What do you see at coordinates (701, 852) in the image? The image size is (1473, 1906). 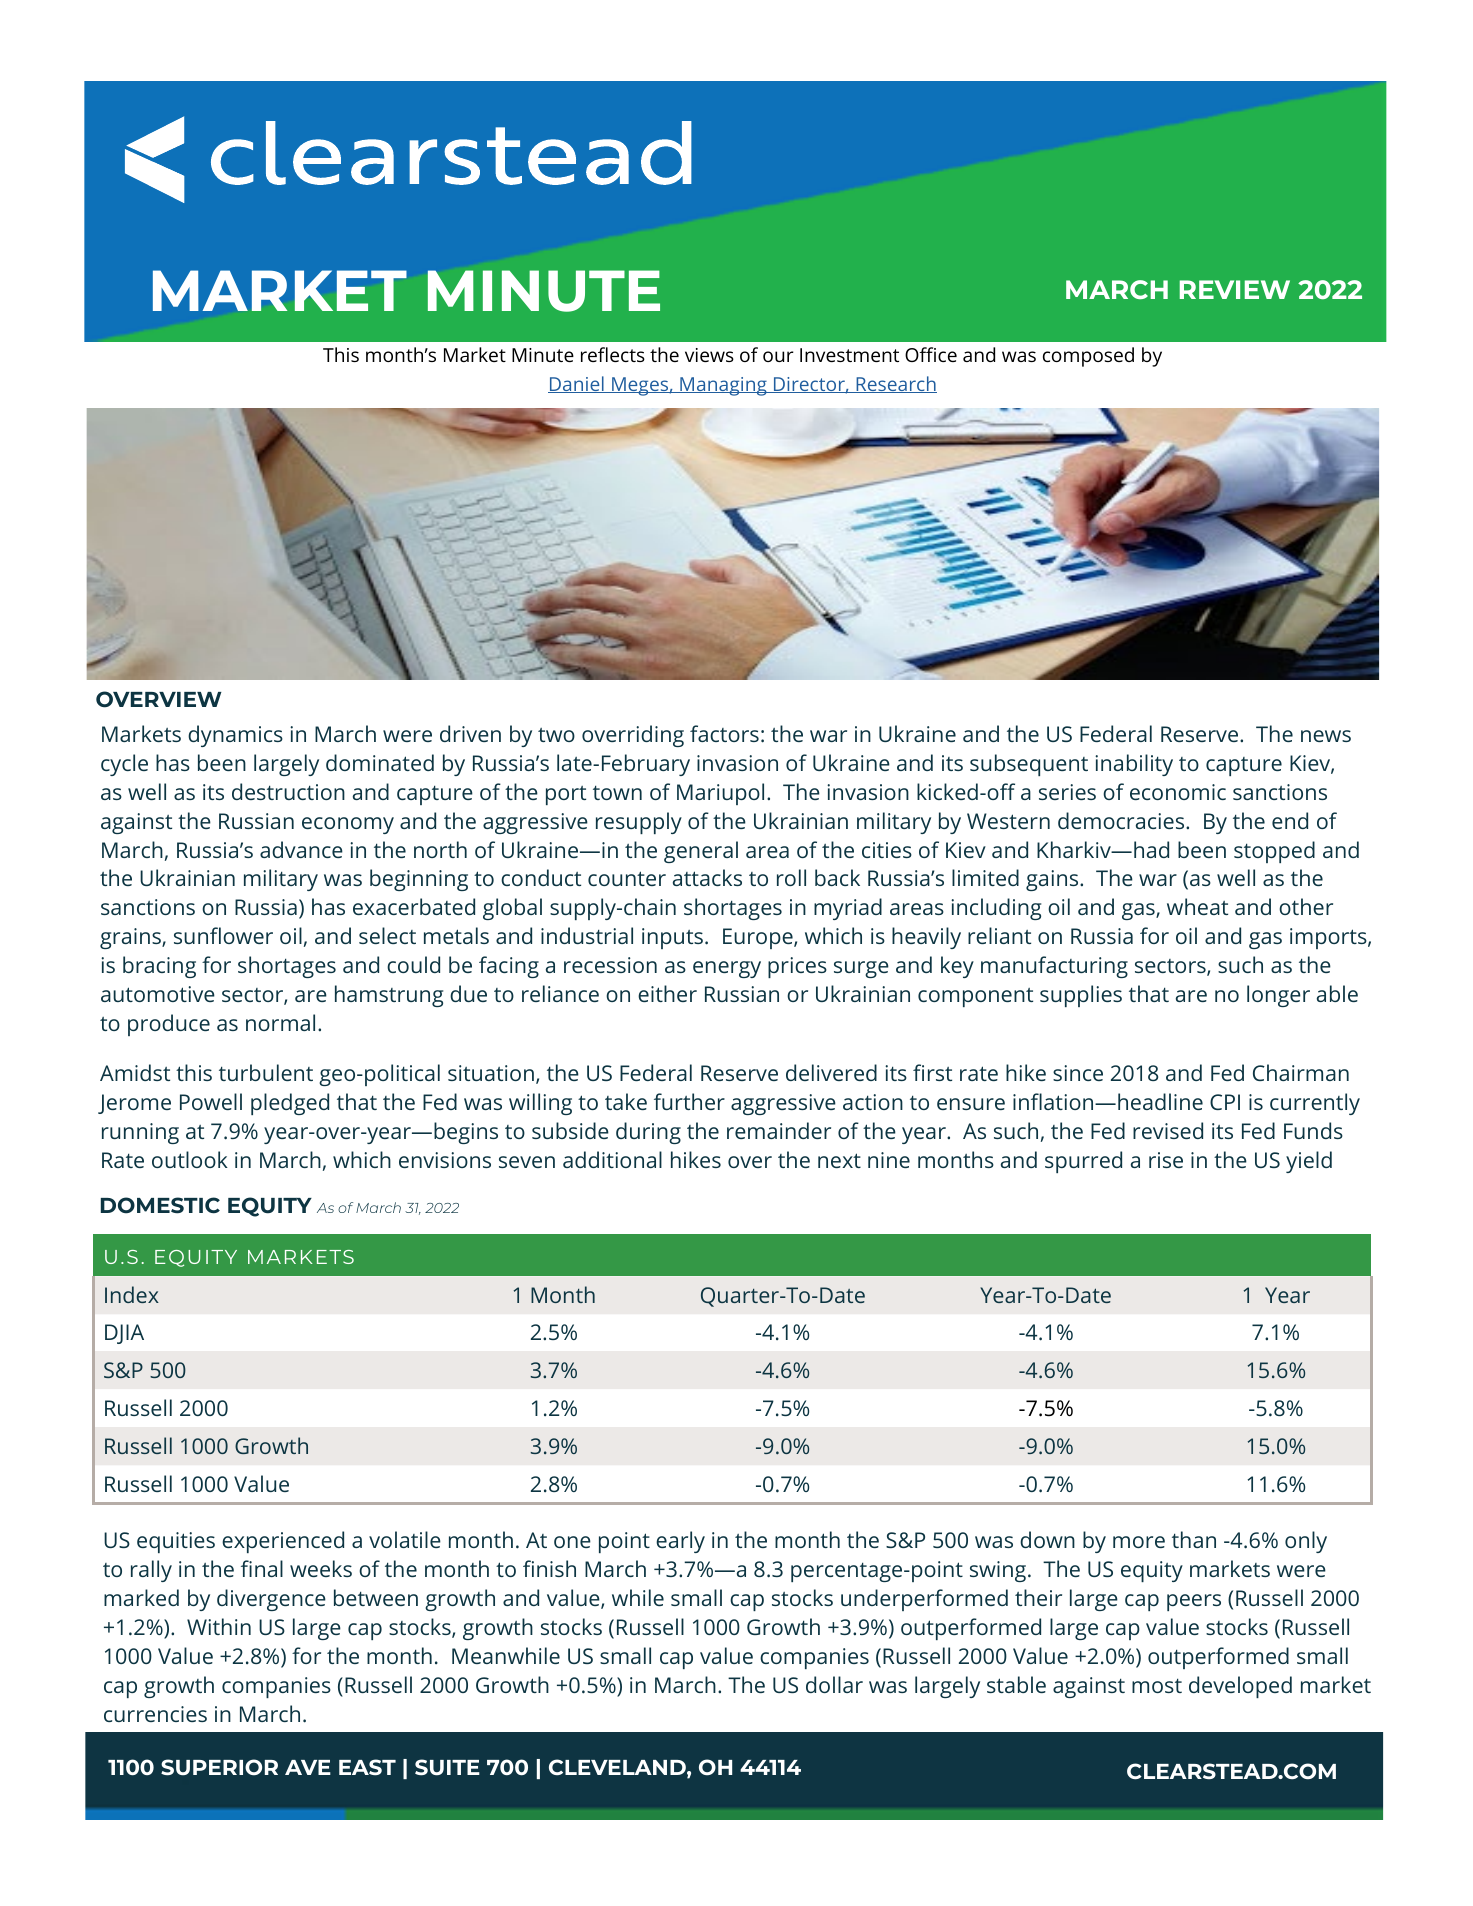 I see `general` at bounding box center [701, 852].
